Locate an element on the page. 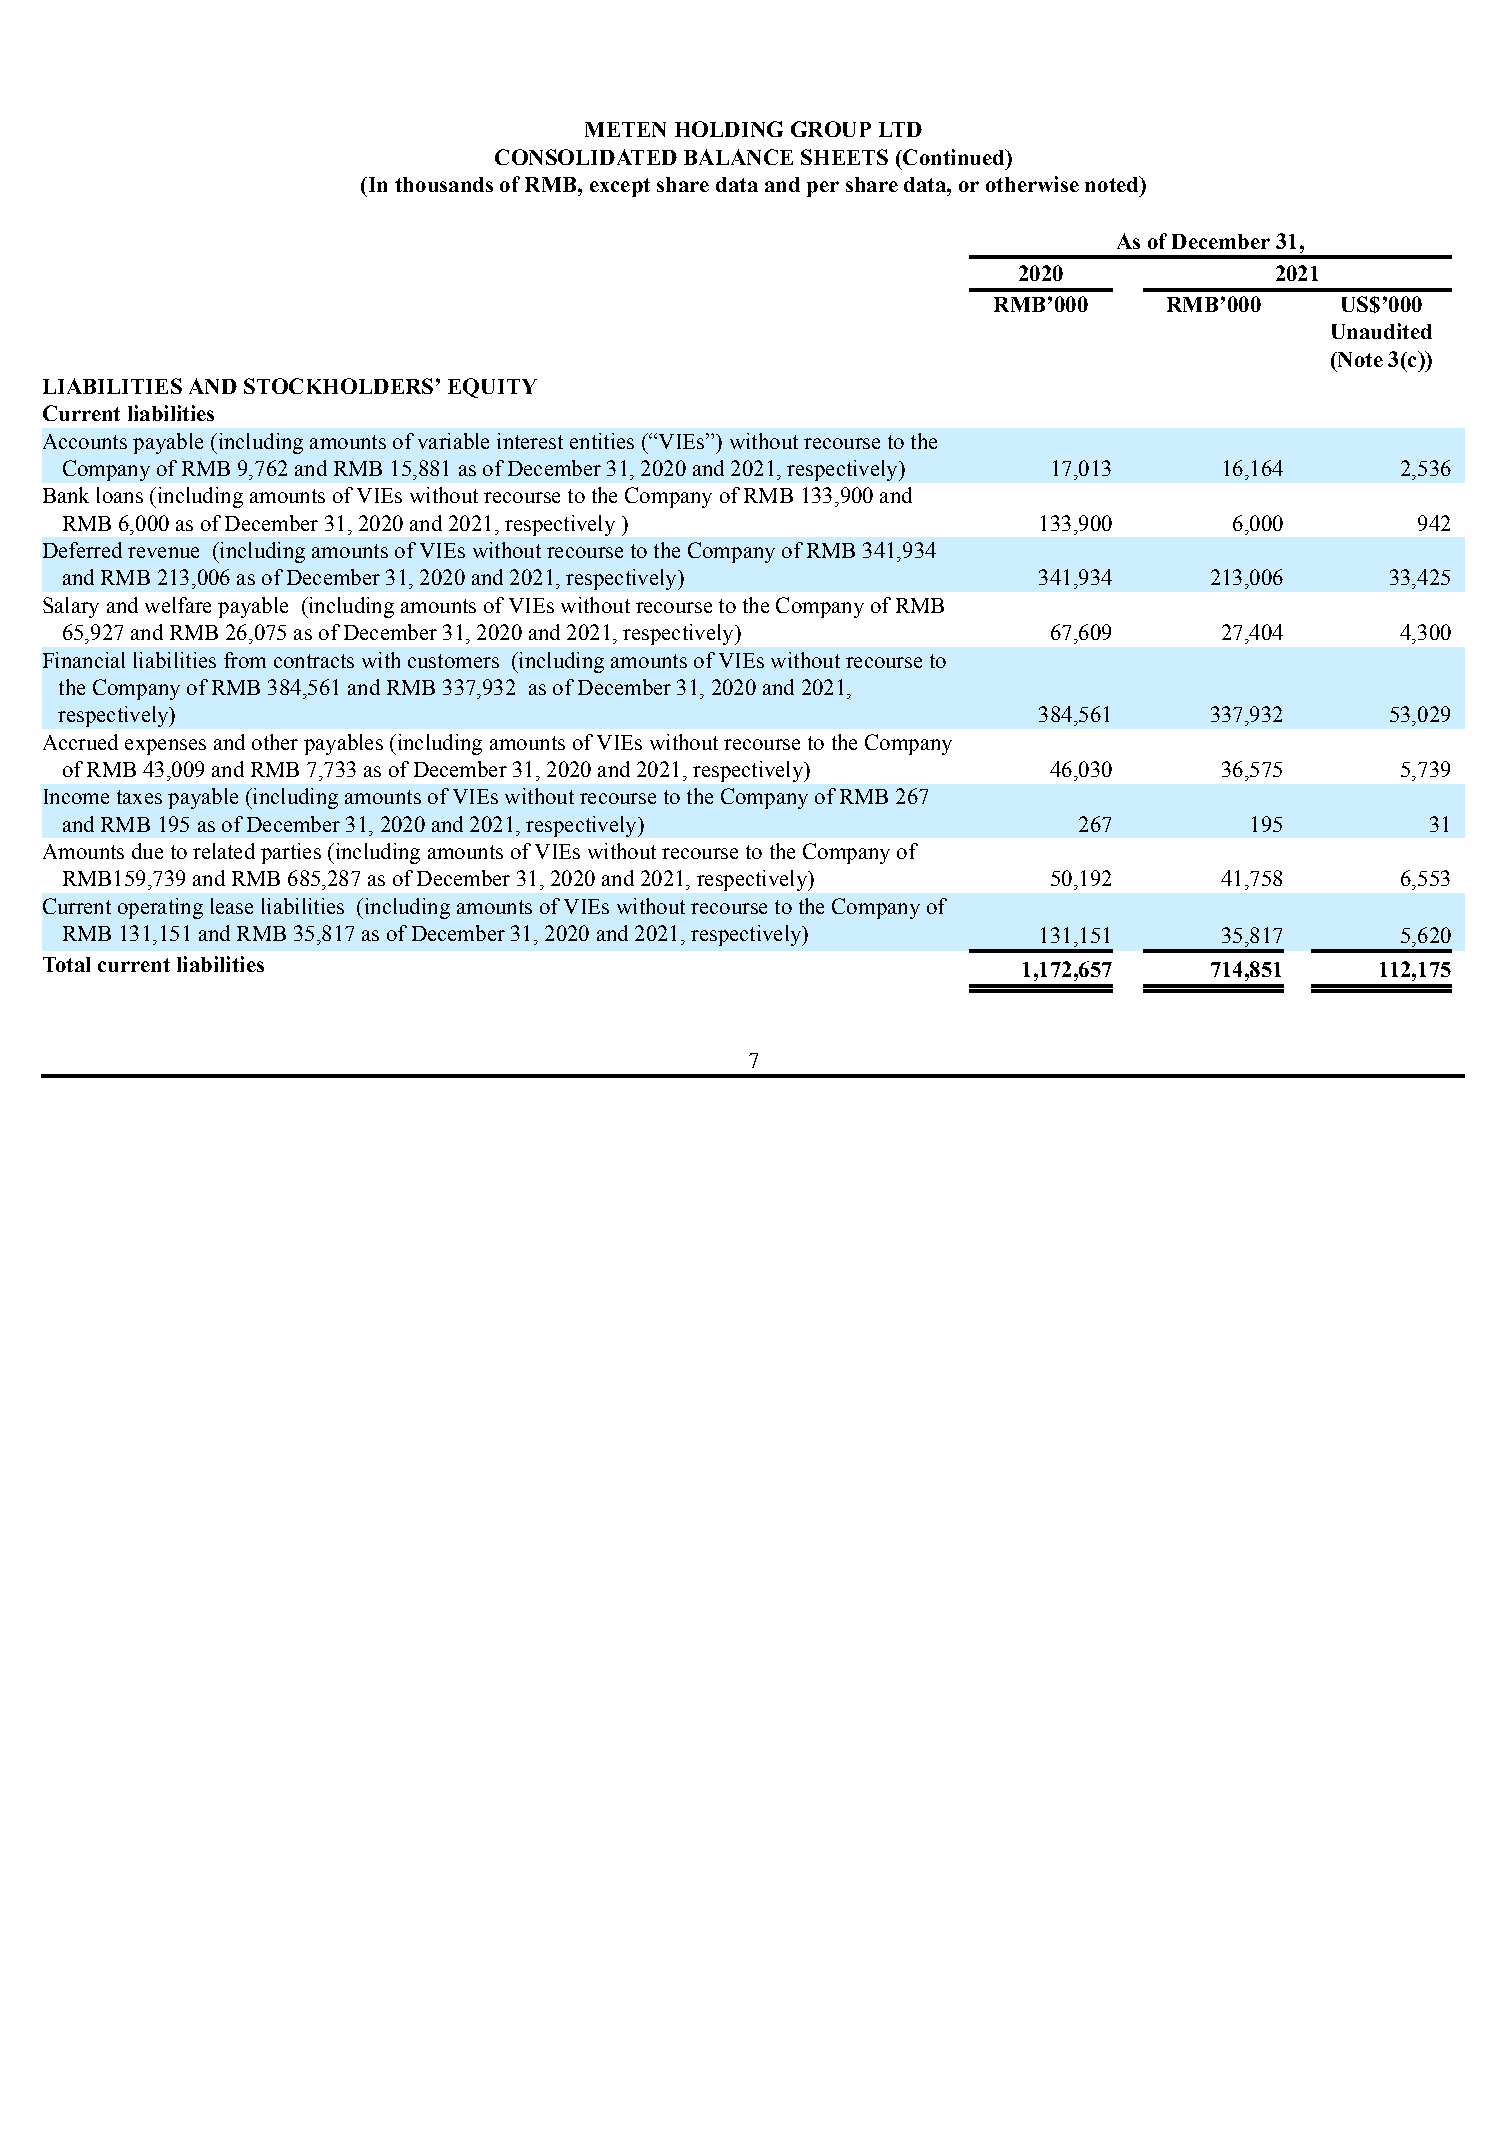 The height and width of the page is (2133, 1508). SHEETS is located at coordinates (844, 157).
